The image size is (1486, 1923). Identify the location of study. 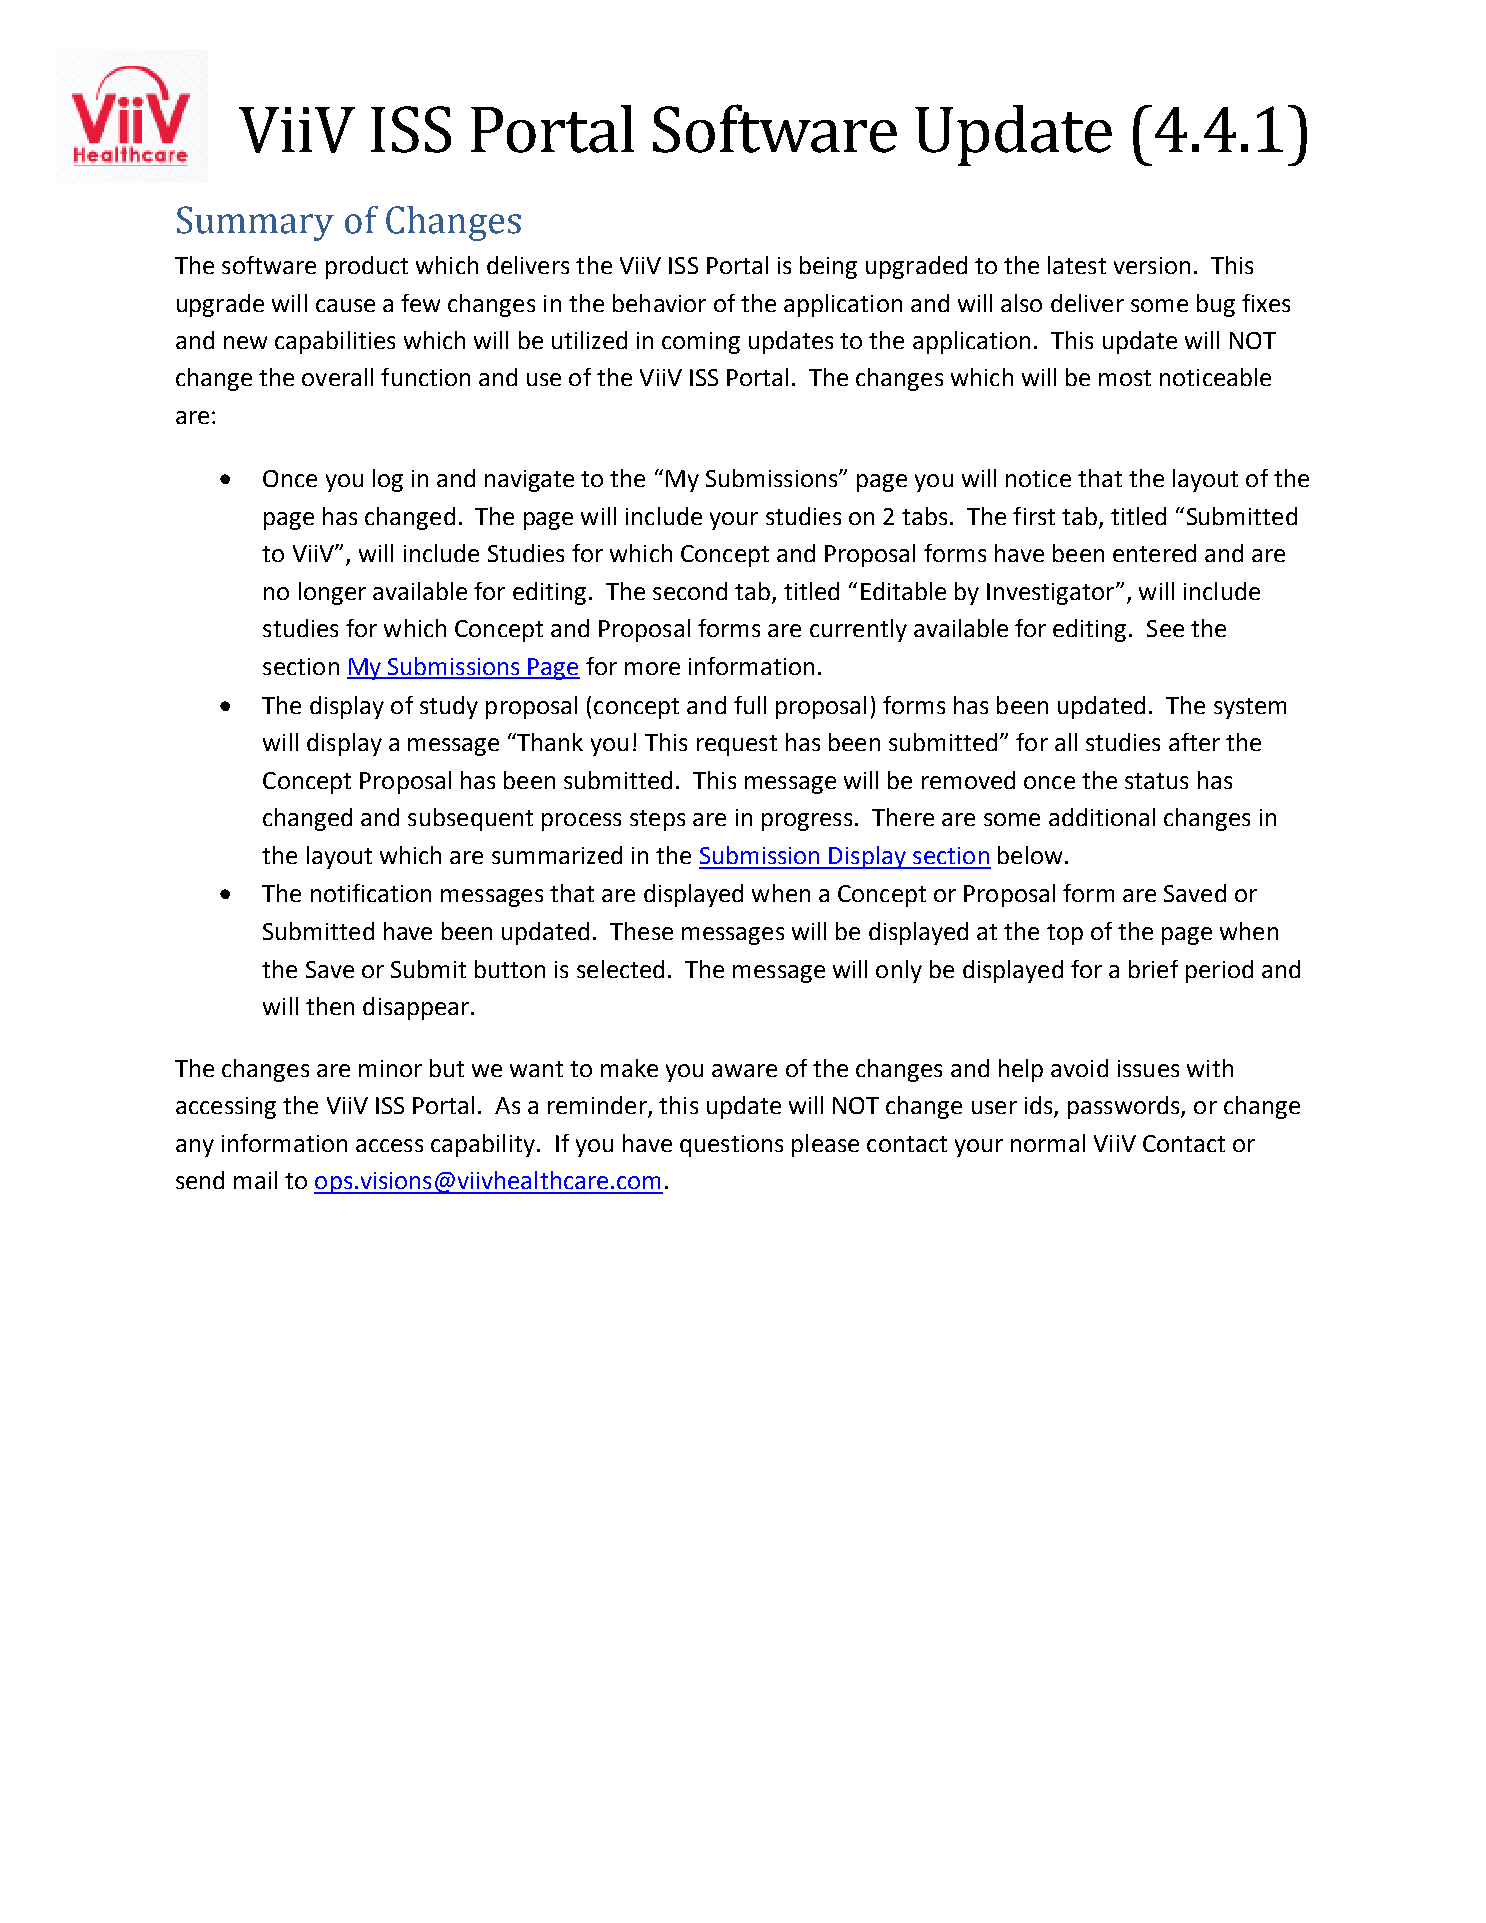
(449, 707).
